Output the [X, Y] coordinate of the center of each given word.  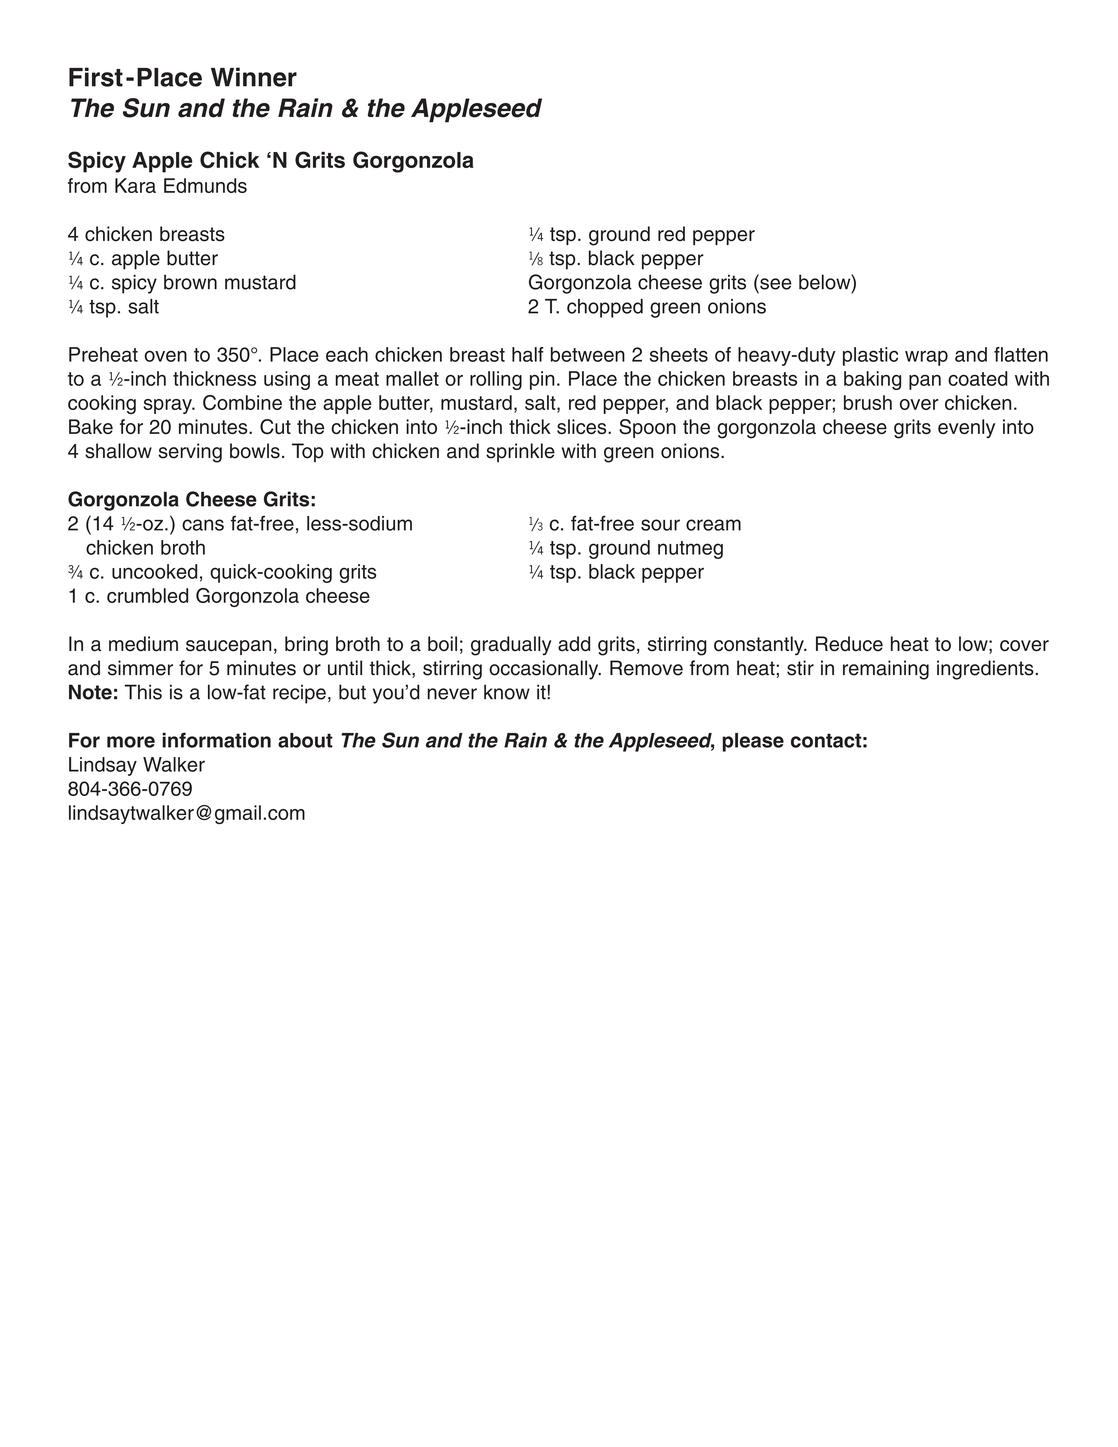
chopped [605, 308]
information [216, 740]
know [507, 692]
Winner [254, 77]
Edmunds [205, 185]
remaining [886, 670]
